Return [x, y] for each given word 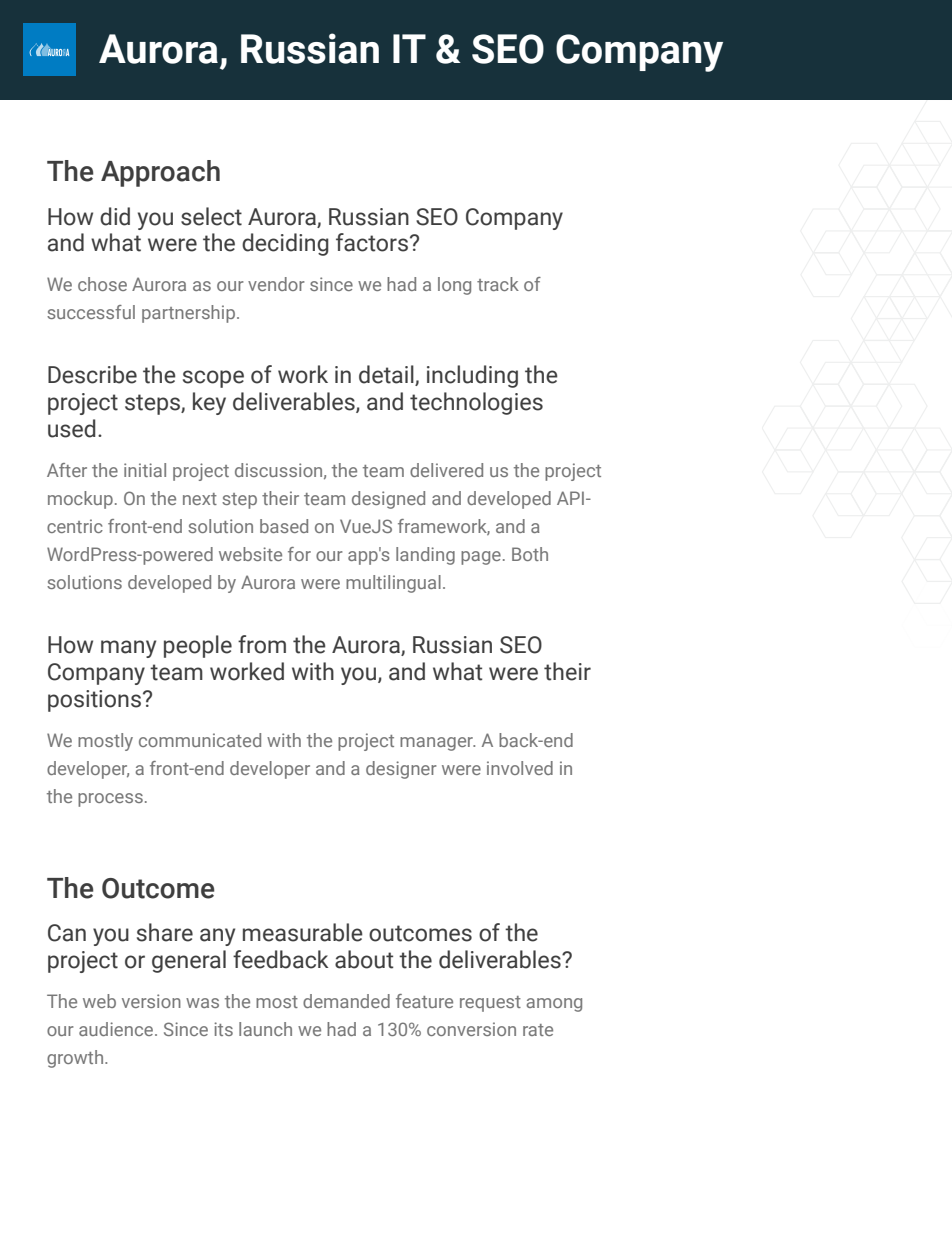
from [262, 644]
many [128, 649]
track [498, 284]
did [115, 216]
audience [117, 1029]
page [481, 558]
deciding [285, 244]
